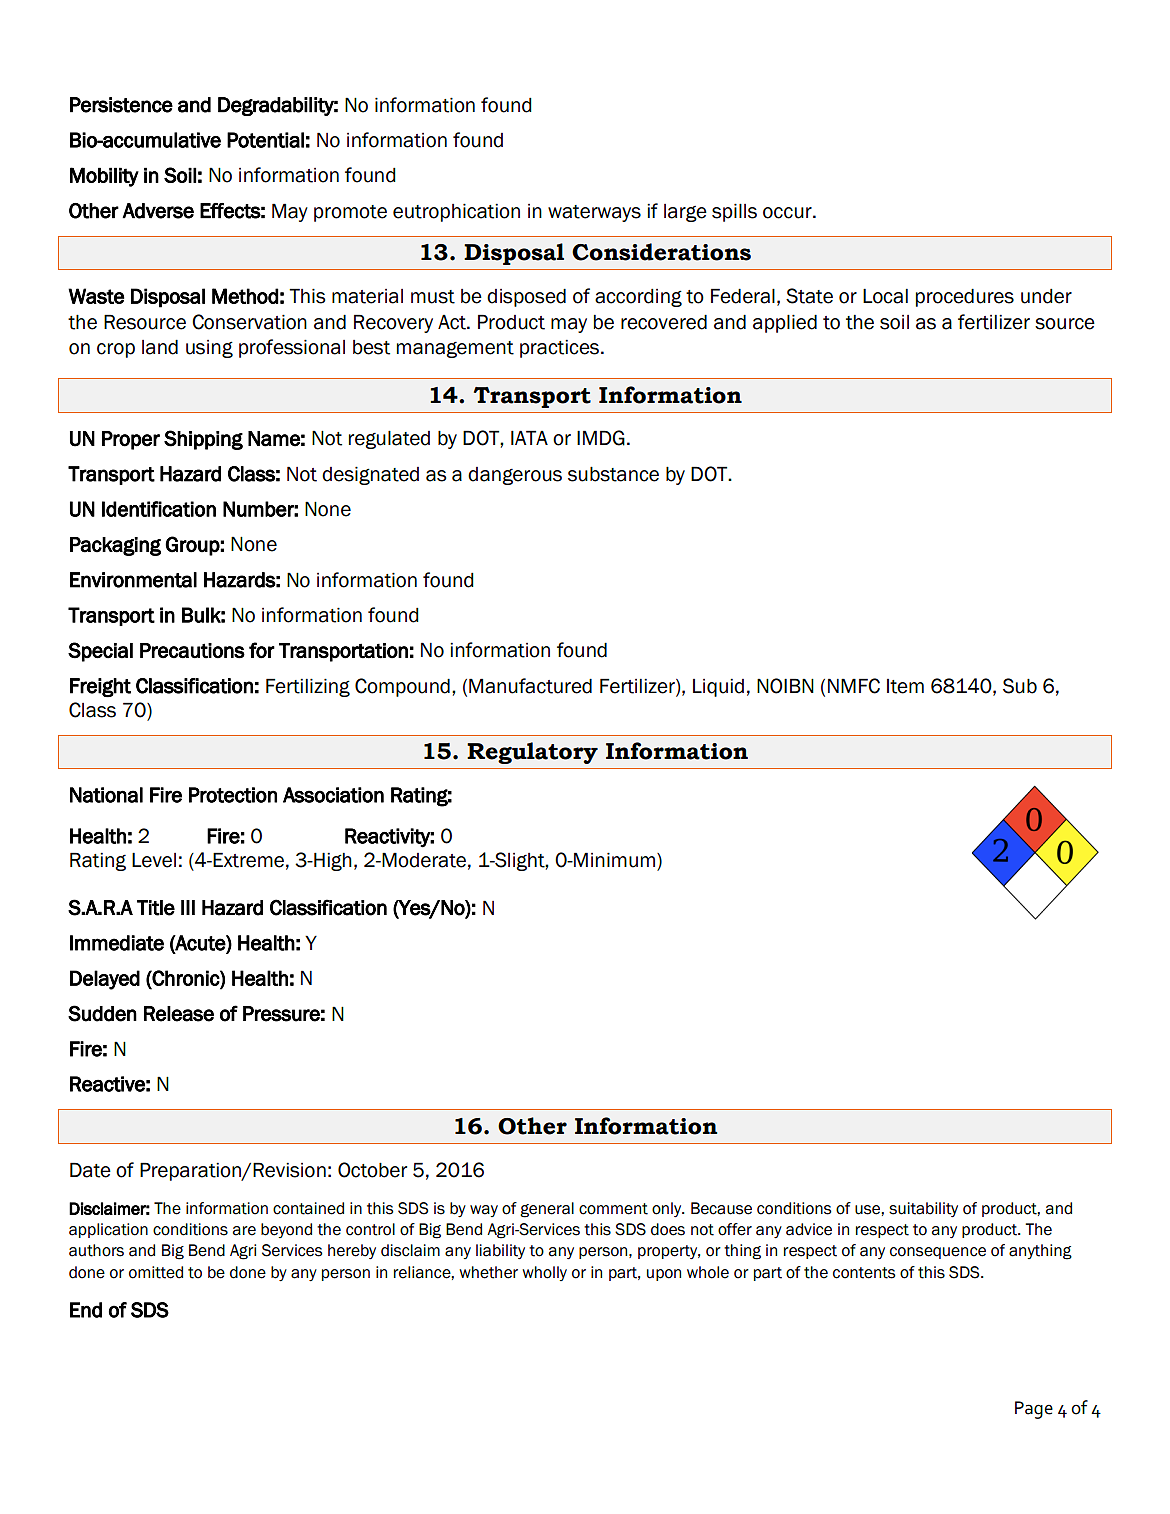 The height and width of the screenshot is (1514, 1170). I want to click on waterways, so click(594, 213).
